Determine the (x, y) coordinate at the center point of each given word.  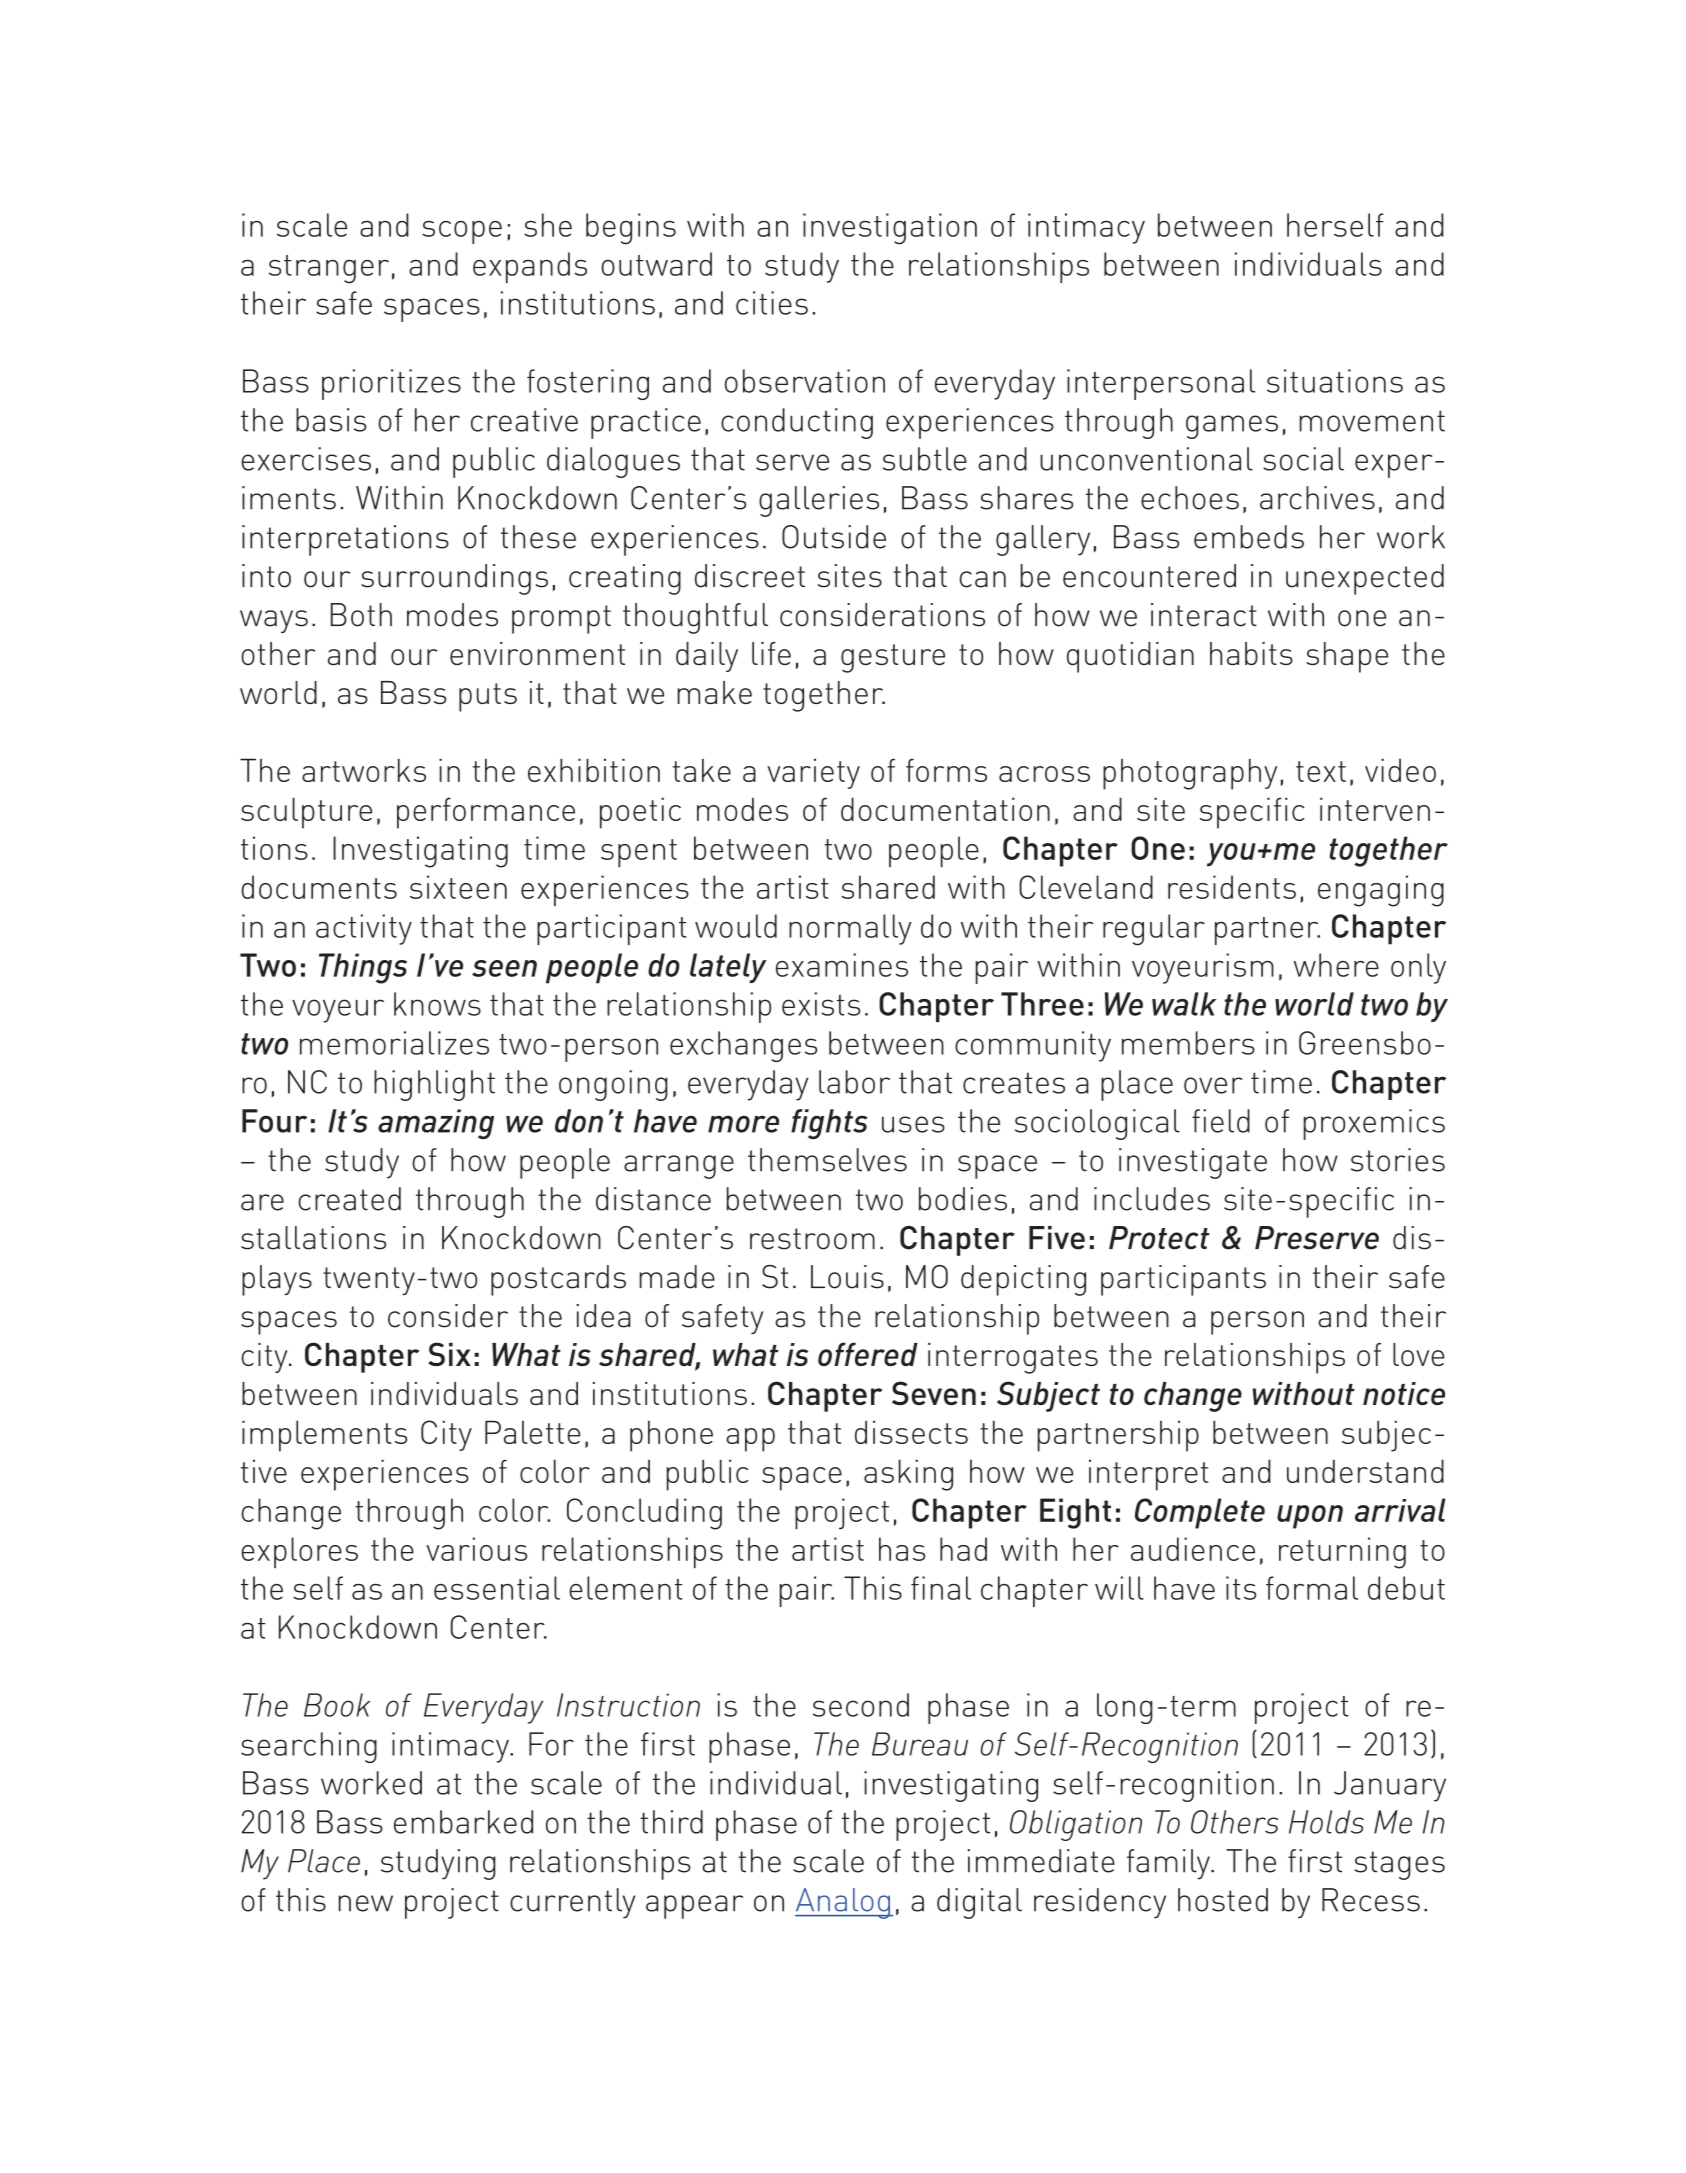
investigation (890, 229)
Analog (843, 1903)
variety (813, 773)
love (1419, 1354)
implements (324, 1436)
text (1321, 771)
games (1232, 427)
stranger (329, 269)
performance (486, 813)
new (365, 1903)
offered (868, 1354)
